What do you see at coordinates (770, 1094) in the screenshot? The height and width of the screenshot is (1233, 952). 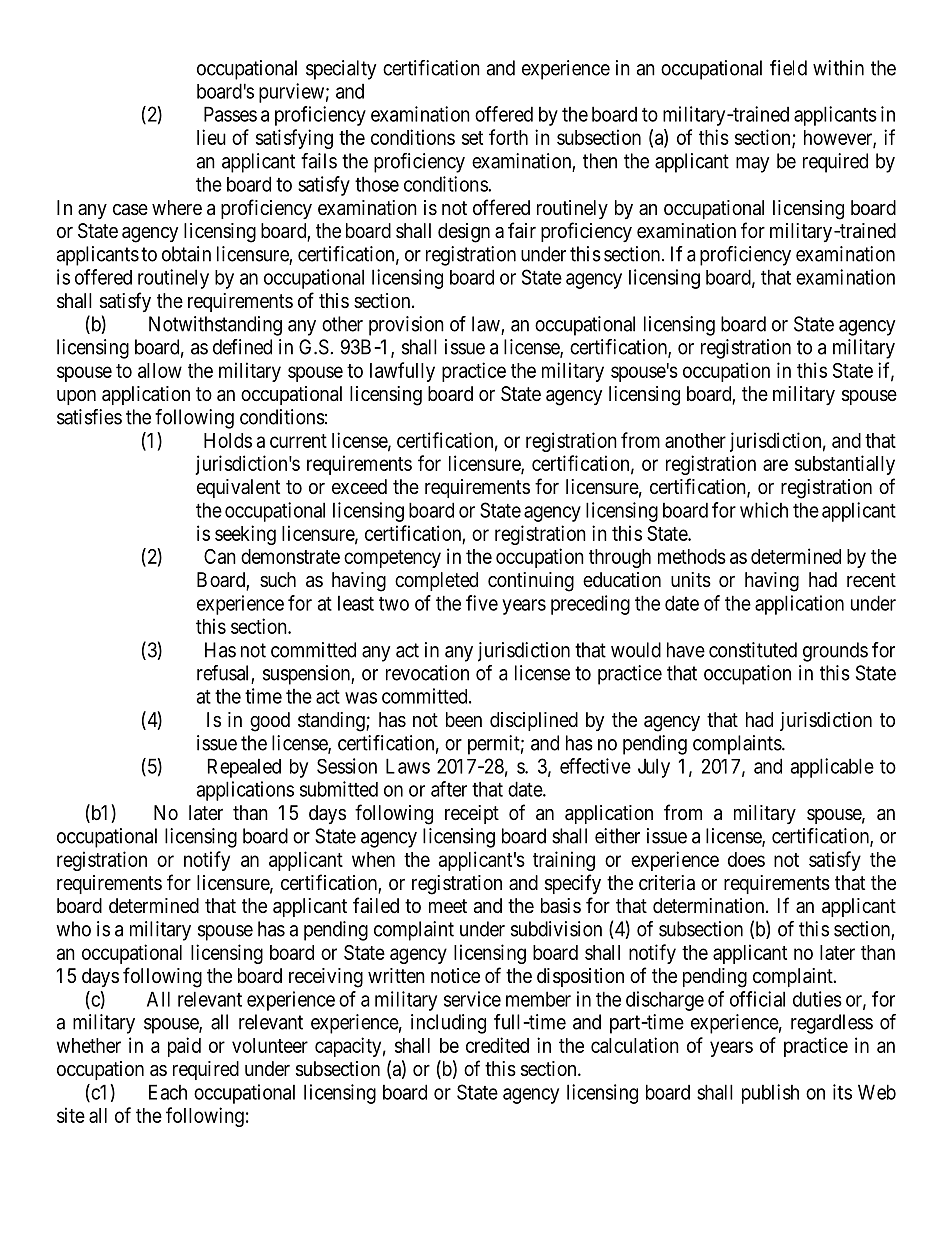 I see `publish` at bounding box center [770, 1094].
